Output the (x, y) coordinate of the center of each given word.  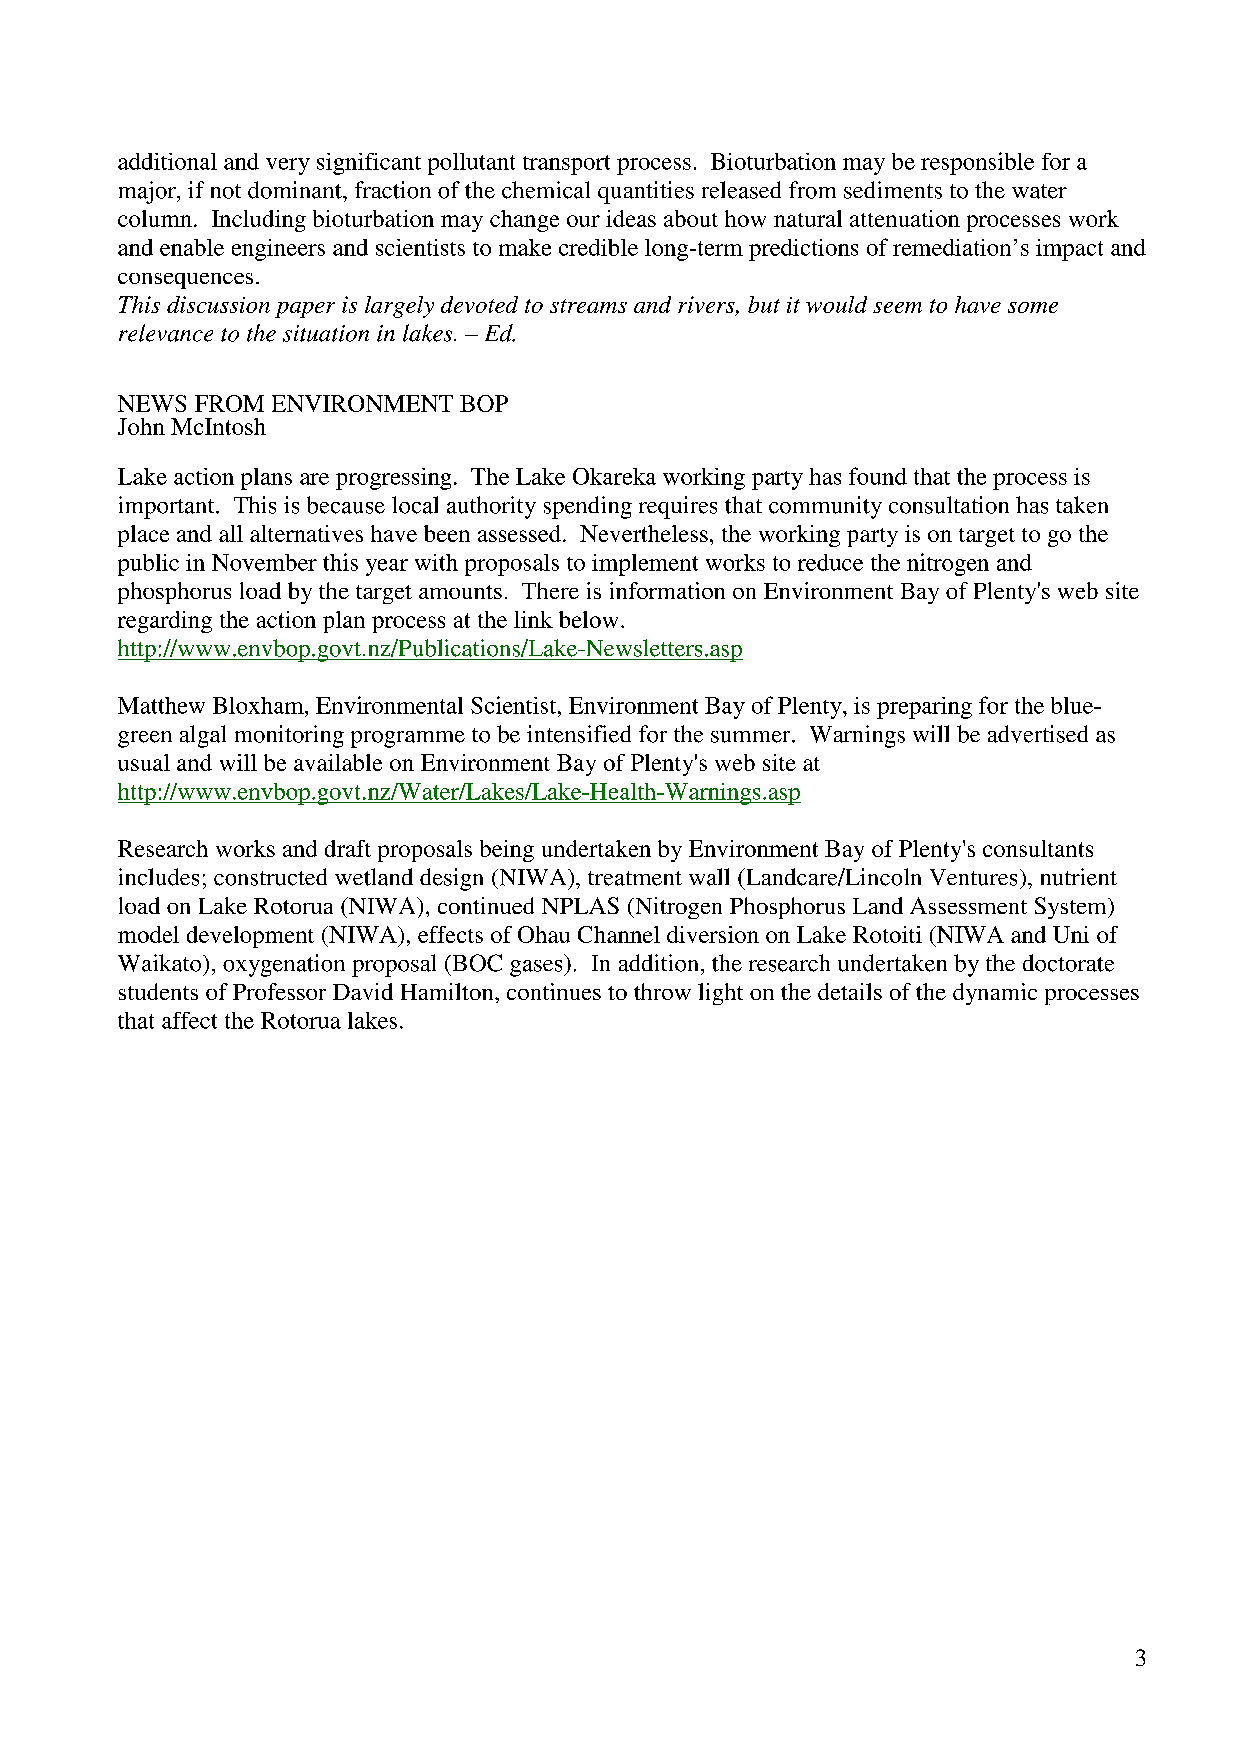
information (667, 590)
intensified (579, 734)
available (338, 762)
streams (588, 306)
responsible (977, 163)
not (226, 191)
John (141, 426)
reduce (830, 562)
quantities (646, 192)
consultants (1038, 848)
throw (662, 991)
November (264, 562)
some (1033, 307)
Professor (279, 991)
